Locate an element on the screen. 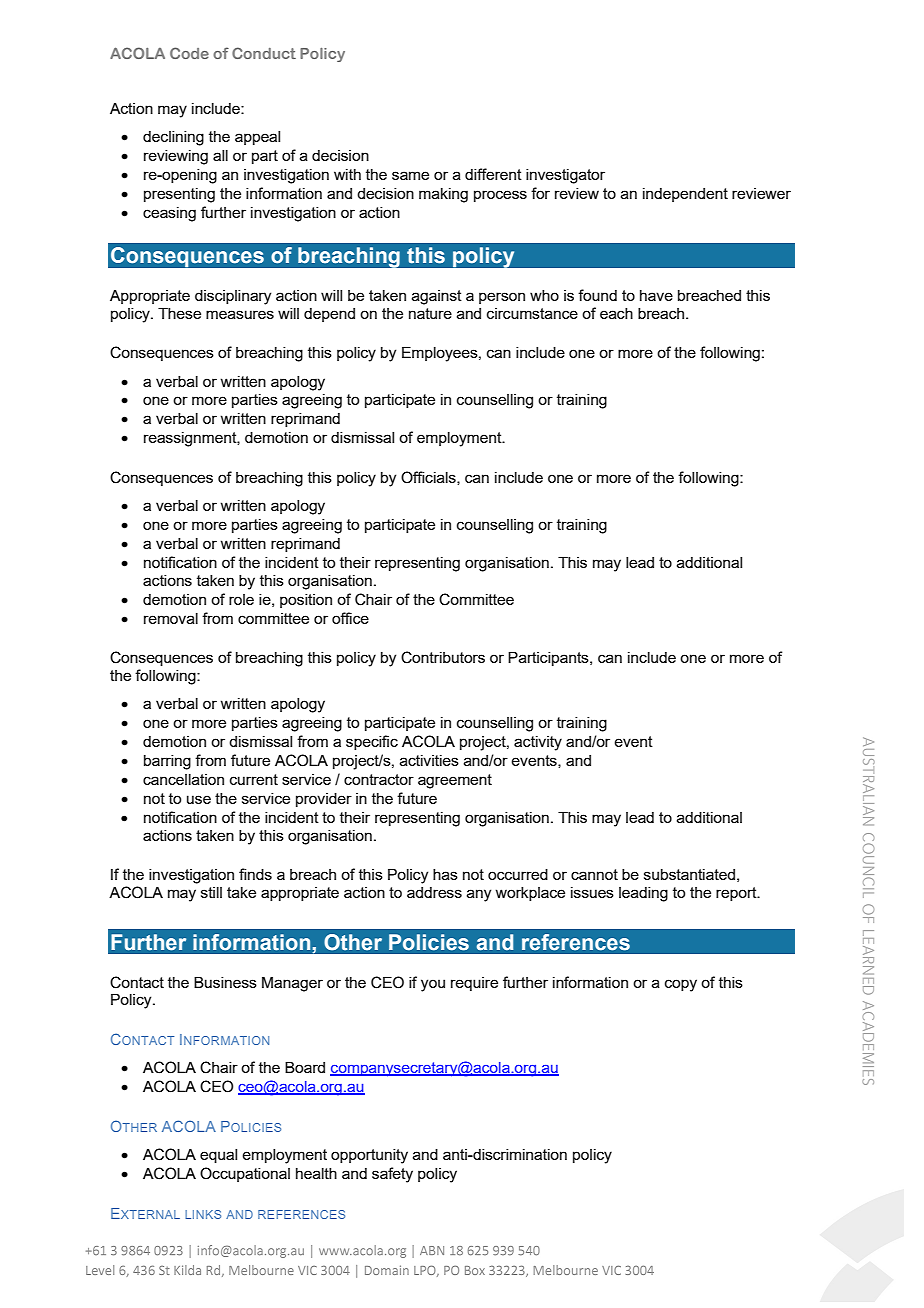 Image resolution: width=924 pixels, height=1308 pixels. activity is located at coordinates (538, 743).
